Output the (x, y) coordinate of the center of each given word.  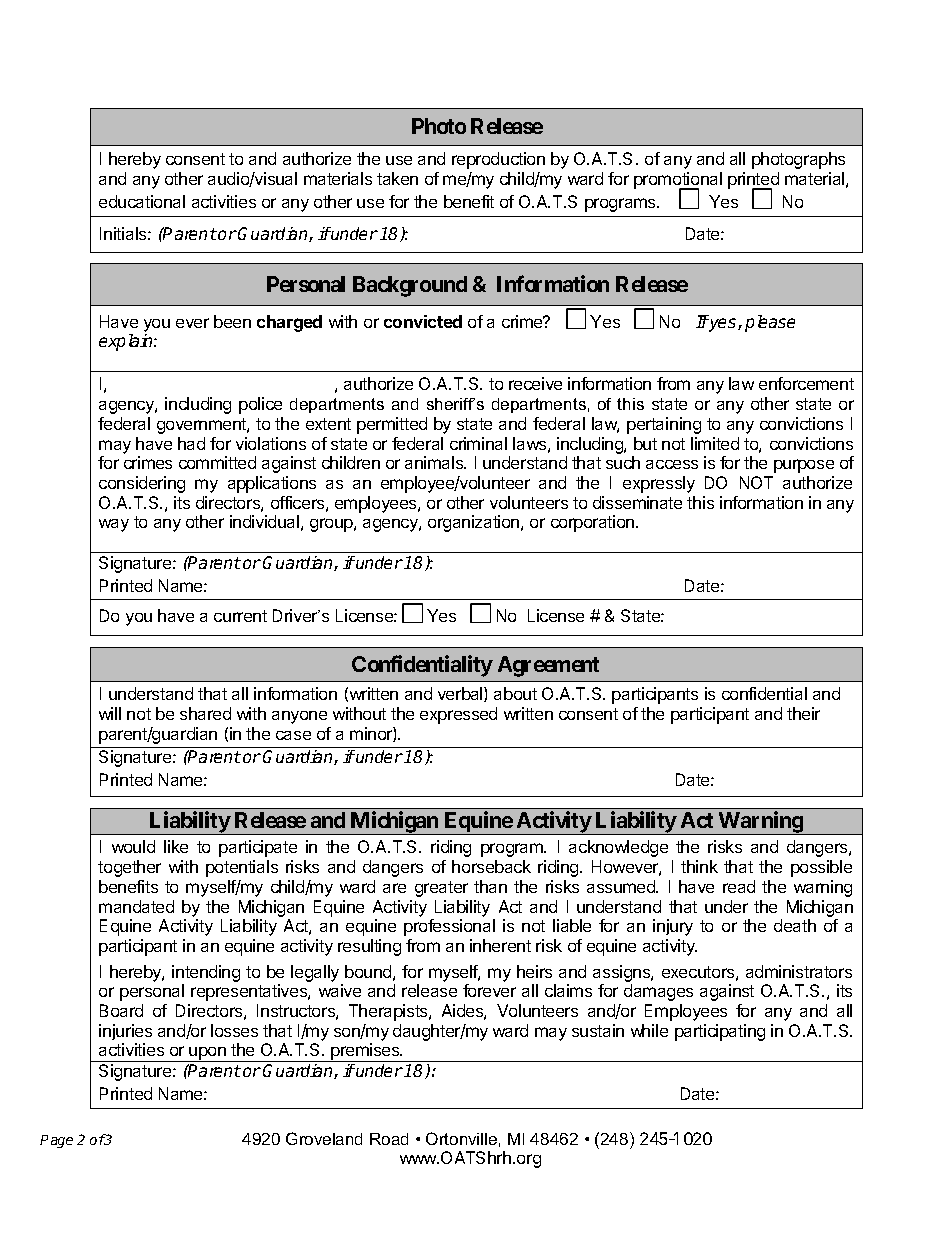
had (191, 443)
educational (142, 201)
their (803, 713)
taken (397, 178)
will (110, 713)
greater (441, 889)
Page (56, 1141)
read (739, 886)
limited (715, 443)
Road (389, 1139)
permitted (392, 425)
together (129, 868)
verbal (461, 694)
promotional (678, 181)
